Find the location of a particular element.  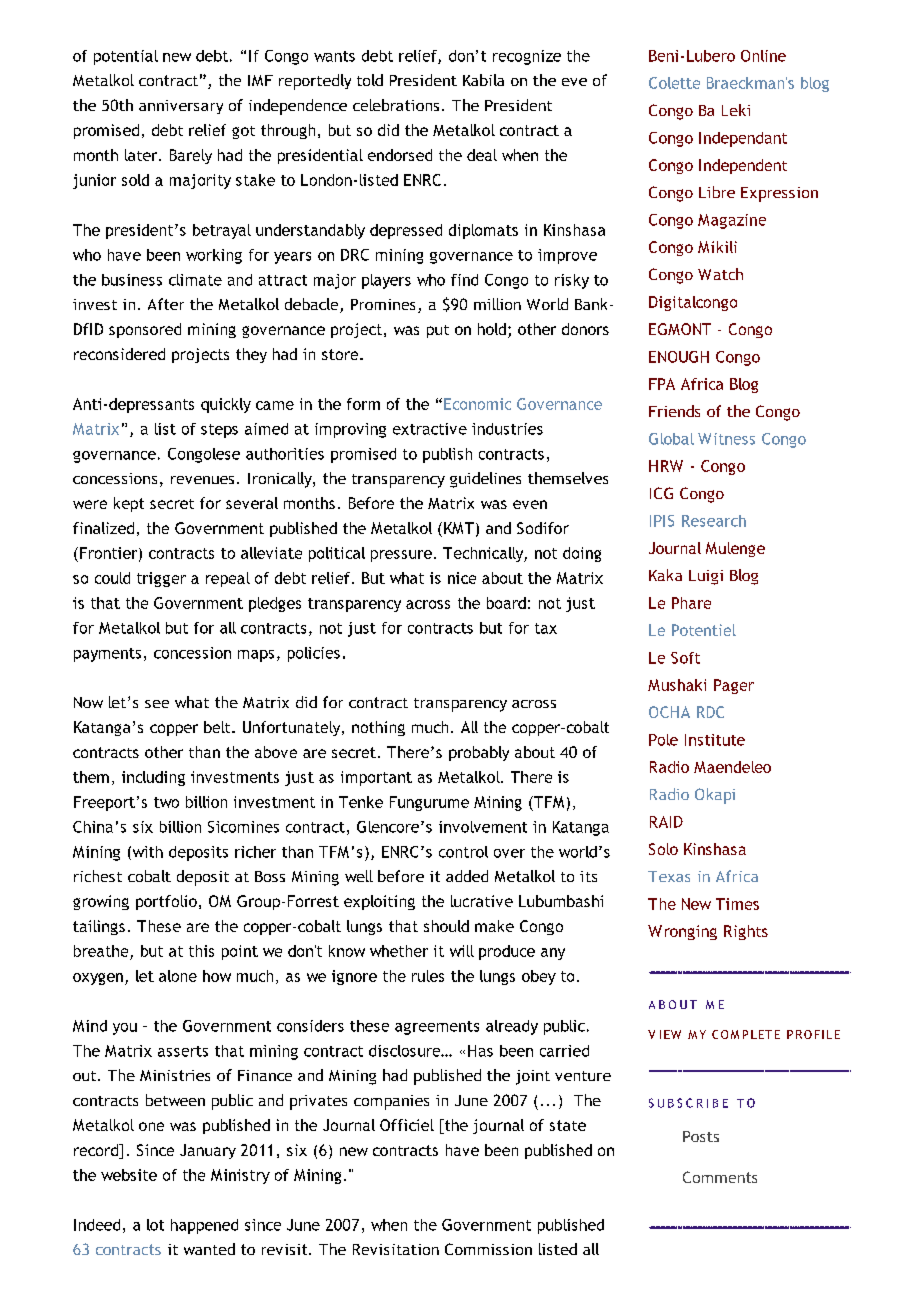

Institute is located at coordinates (715, 740).
